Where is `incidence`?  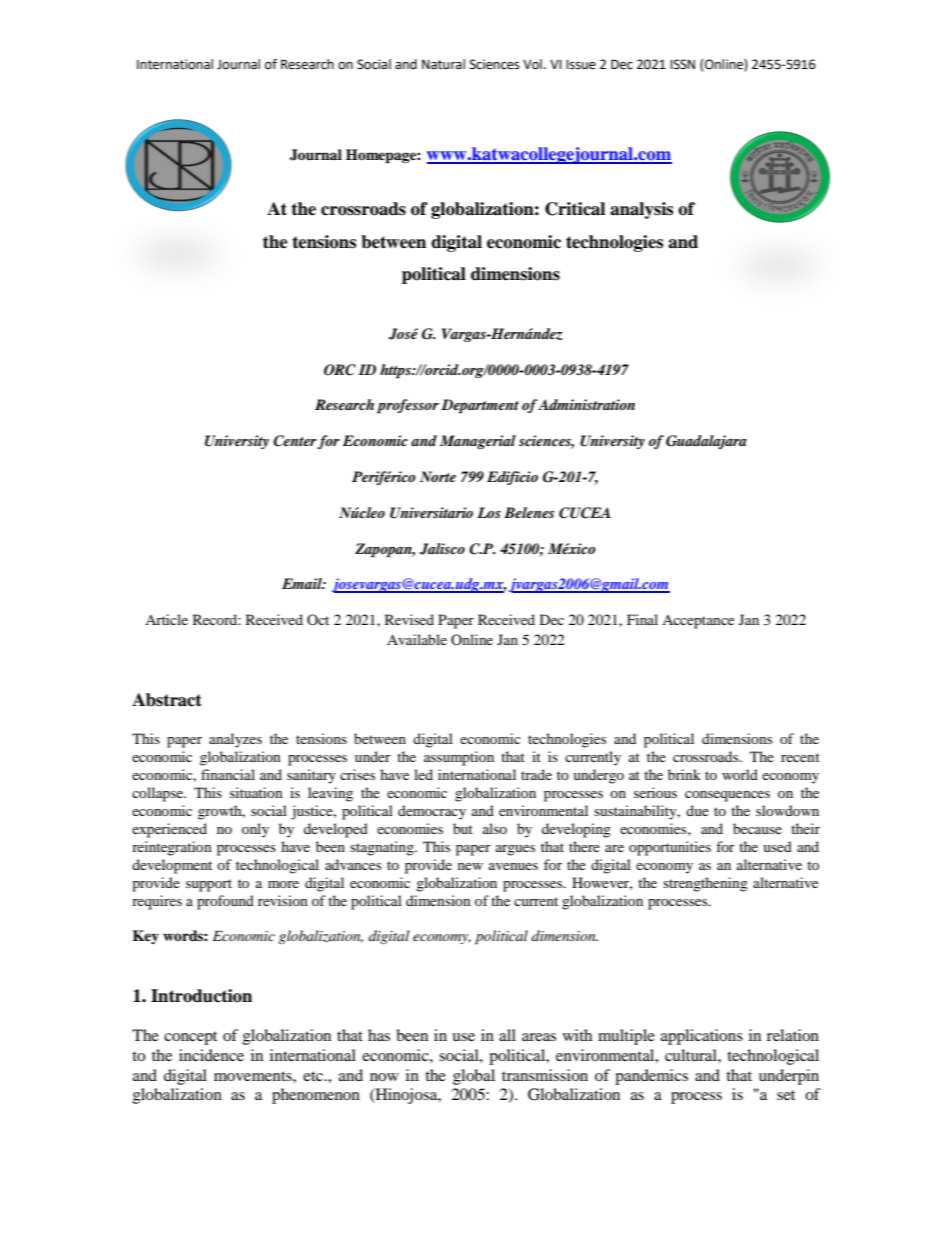 incidence is located at coordinates (211, 1055).
